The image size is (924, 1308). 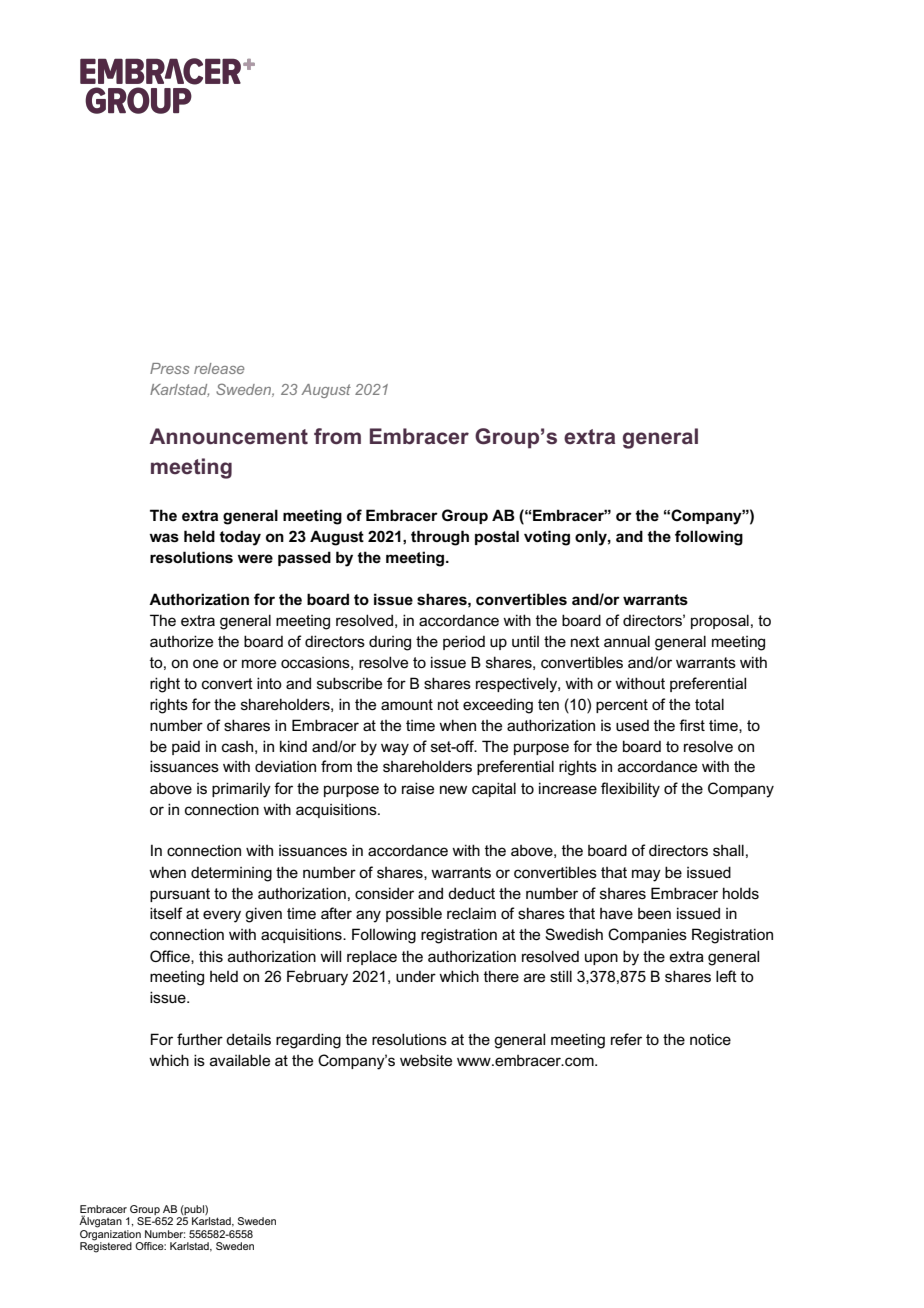 I want to click on voting, so click(x=547, y=538).
